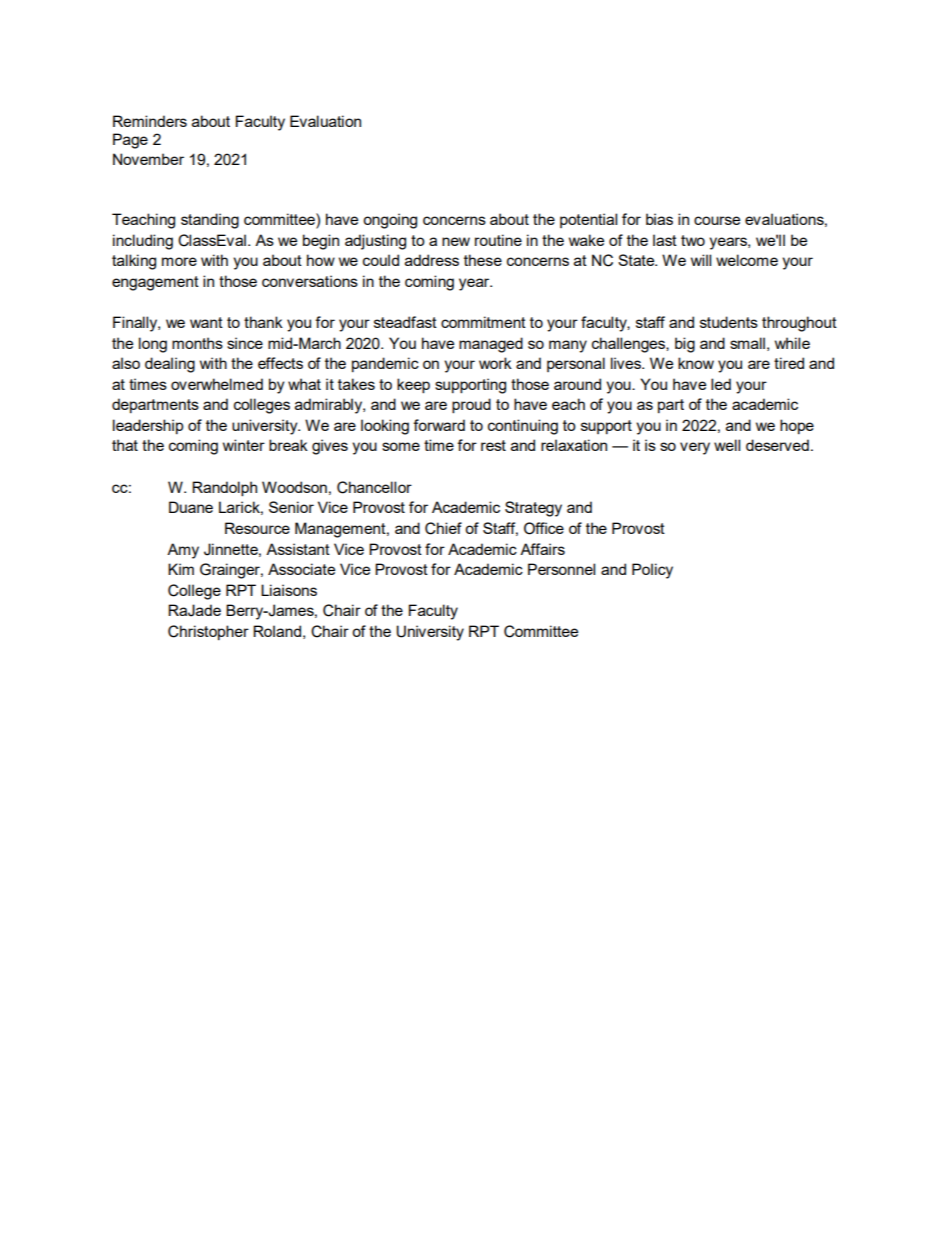 The height and width of the screenshot is (1233, 952). What do you see at coordinates (390, 221) in the screenshot?
I see `ongoing` at bounding box center [390, 221].
